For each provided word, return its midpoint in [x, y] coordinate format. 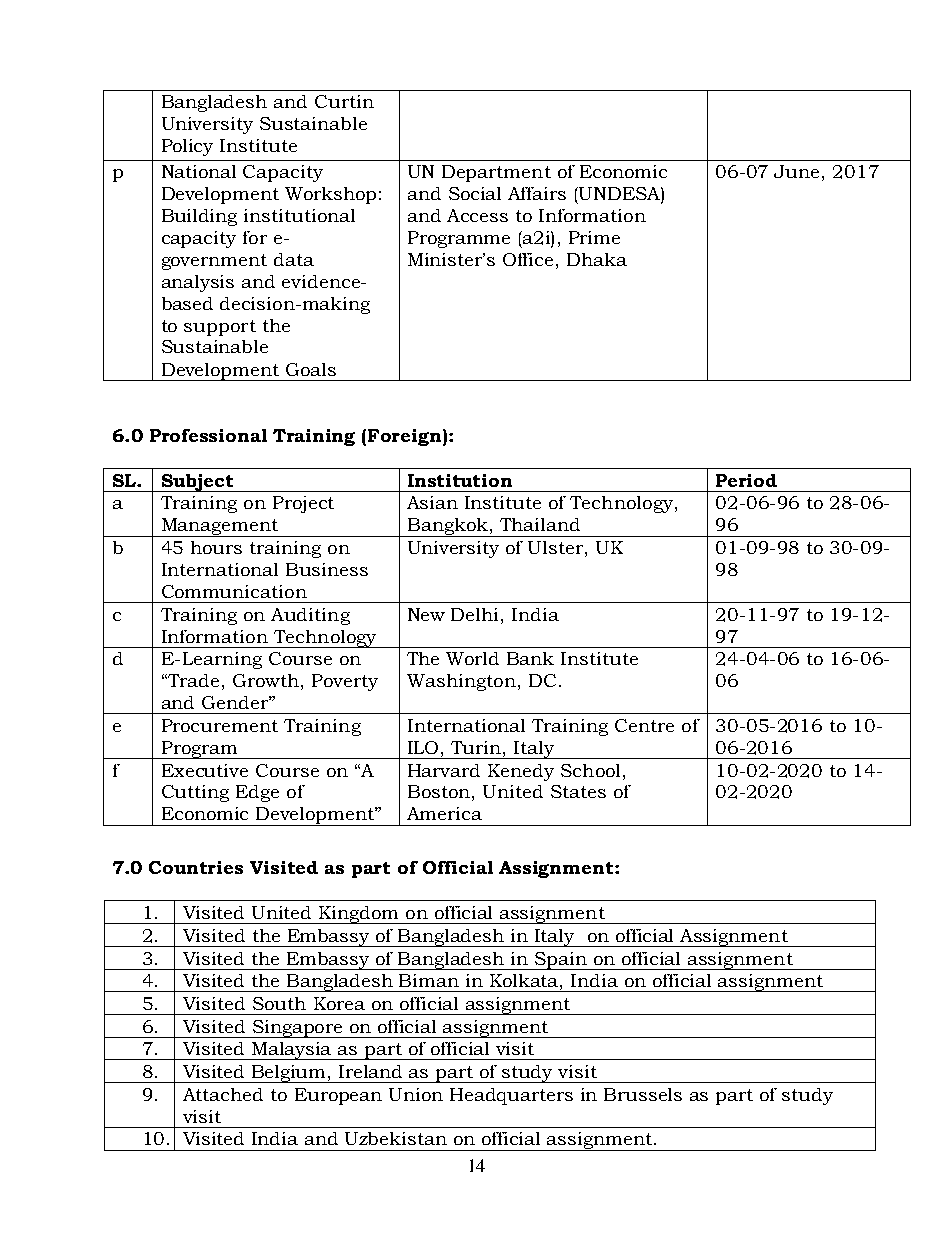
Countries [196, 867]
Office [528, 259]
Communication [234, 591]
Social [475, 193]
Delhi [476, 614]
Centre [644, 725]
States [578, 791]
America [444, 813]
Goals [311, 369]
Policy [187, 147]
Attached [223, 1094]
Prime [594, 237]
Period [746, 480]
